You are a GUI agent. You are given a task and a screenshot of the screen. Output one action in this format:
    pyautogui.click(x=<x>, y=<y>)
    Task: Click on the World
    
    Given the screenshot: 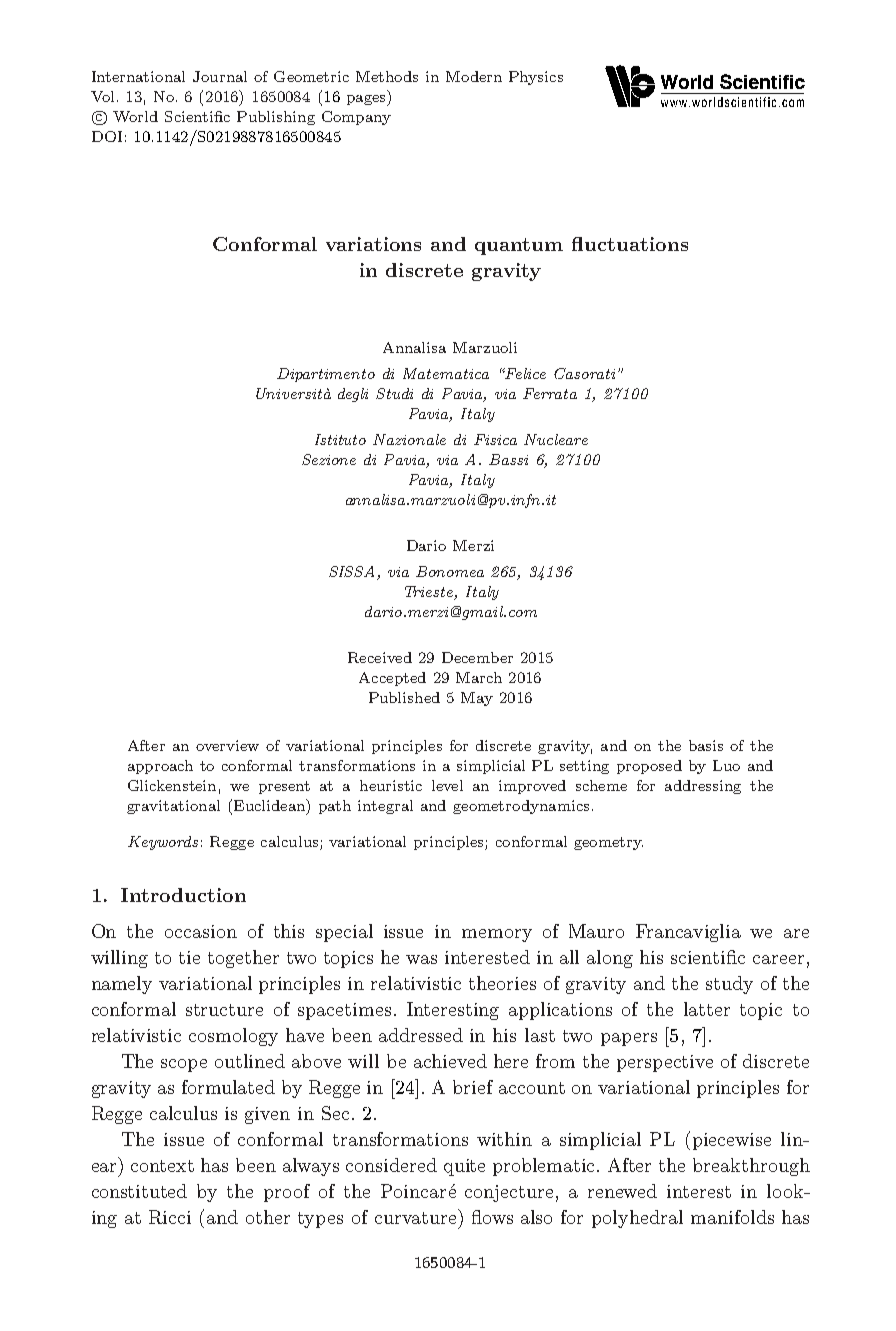 What is the action you would take?
    pyautogui.click(x=135, y=116)
